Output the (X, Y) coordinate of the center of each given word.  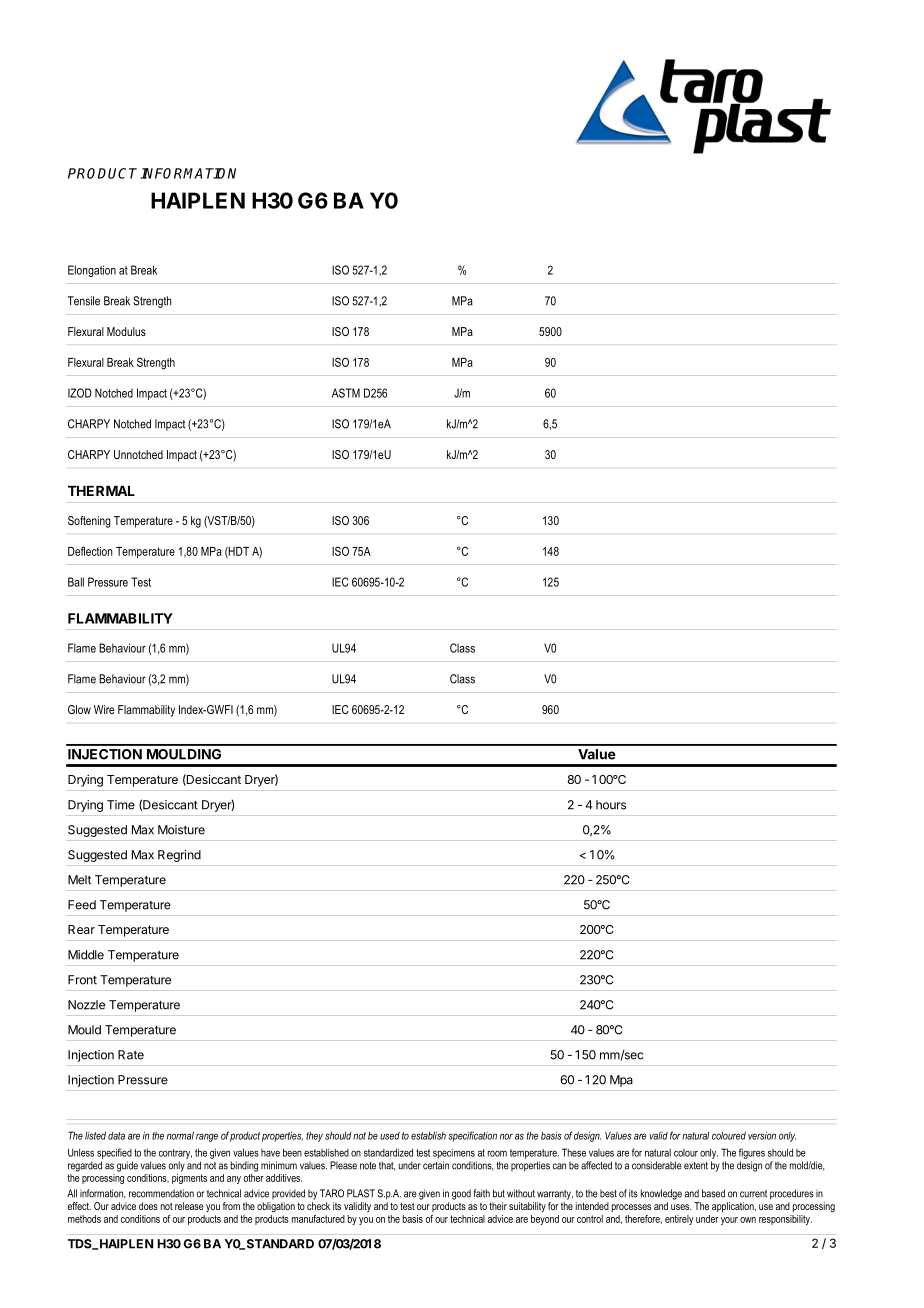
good (461, 1194)
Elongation (92, 271)
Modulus (126, 331)
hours (611, 805)
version (762, 1135)
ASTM (346, 393)
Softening (89, 522)
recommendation (161, 1193)
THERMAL (101, 491)
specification (472, 1136)
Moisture (181, 830)
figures (752, 1153)
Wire (104, 709)
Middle (86, 955)
